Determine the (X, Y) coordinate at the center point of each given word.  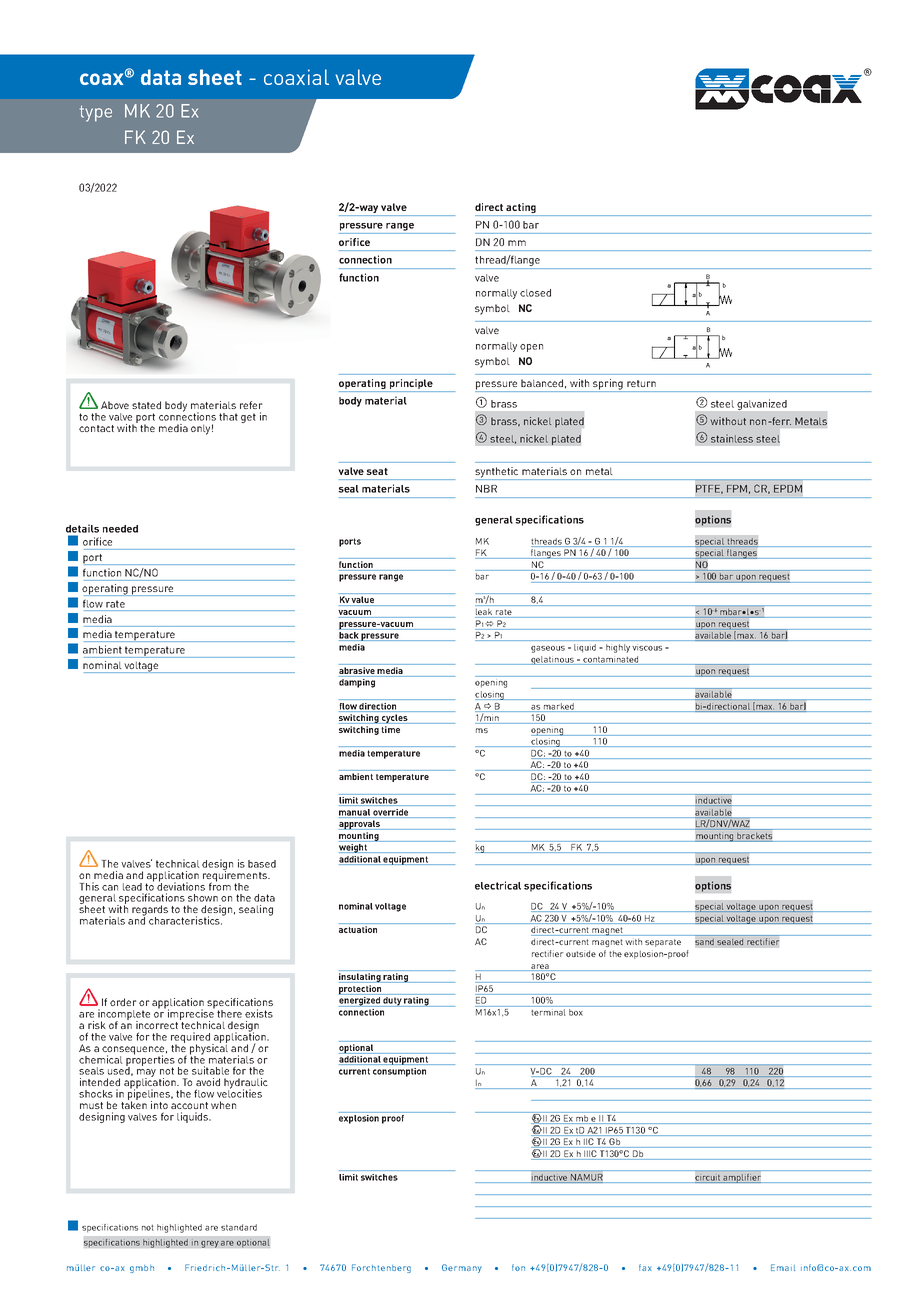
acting (521, 208)
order (123, 1002)
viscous (647, 648)
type (96, 113)
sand (704, 942)
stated (146, 405)
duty (392, 1002)
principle (411, 385)
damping (357, 683)
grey (210, 1244)
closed (535, 293)
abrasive (357, 670)
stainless (732, 438)
